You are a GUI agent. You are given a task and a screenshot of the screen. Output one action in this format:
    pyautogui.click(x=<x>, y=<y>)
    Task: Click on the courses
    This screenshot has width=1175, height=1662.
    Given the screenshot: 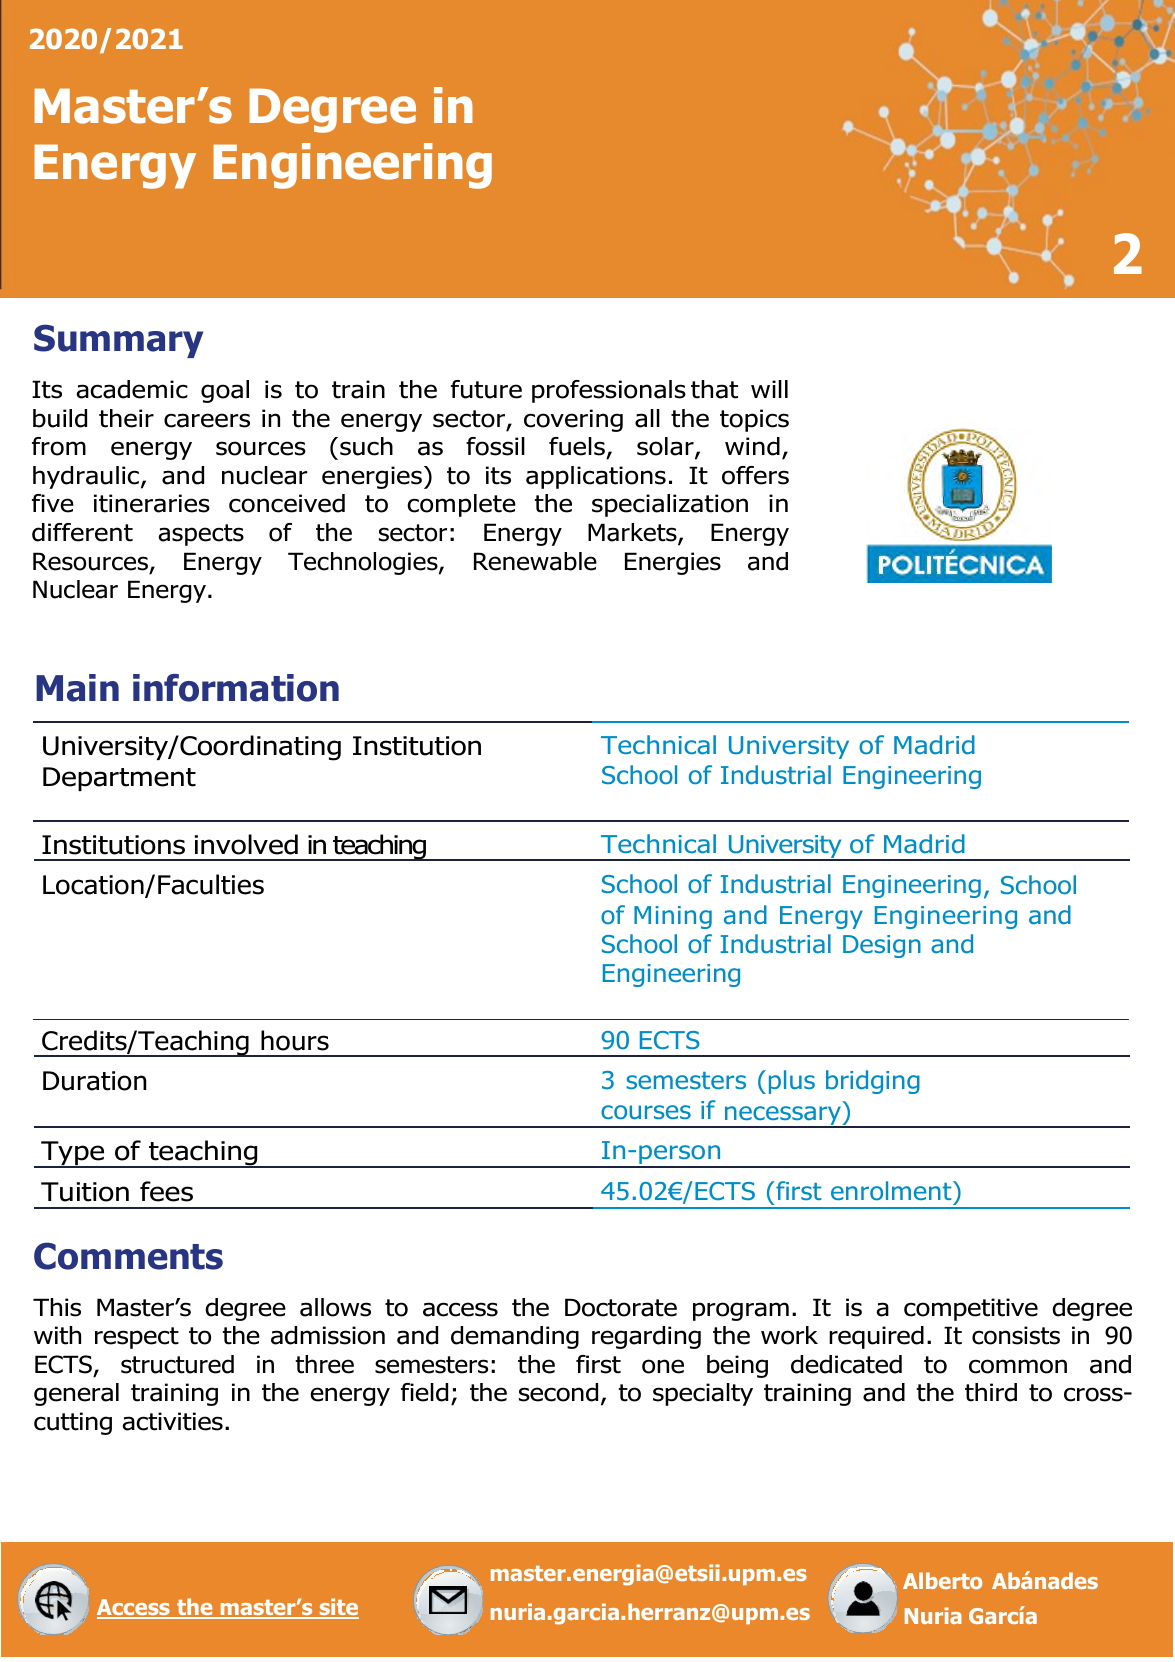 What is the action you would take?
    pyautogui.click(x=646, y=1112)
